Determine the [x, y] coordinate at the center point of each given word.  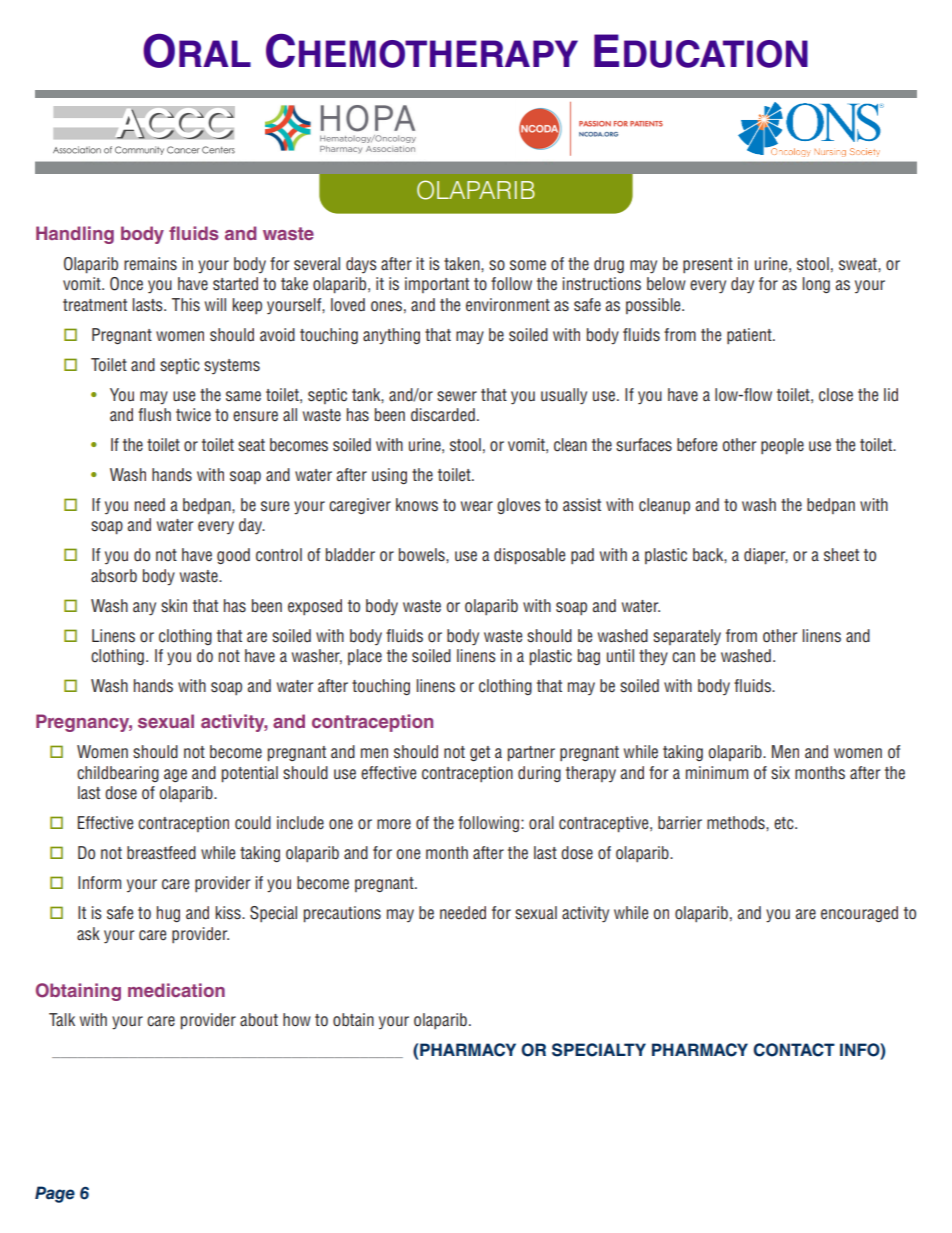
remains [150, 264]
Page [55, 1194]
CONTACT [794, 1050]
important [437, 285]
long [816, 285]
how [297, 1019]
